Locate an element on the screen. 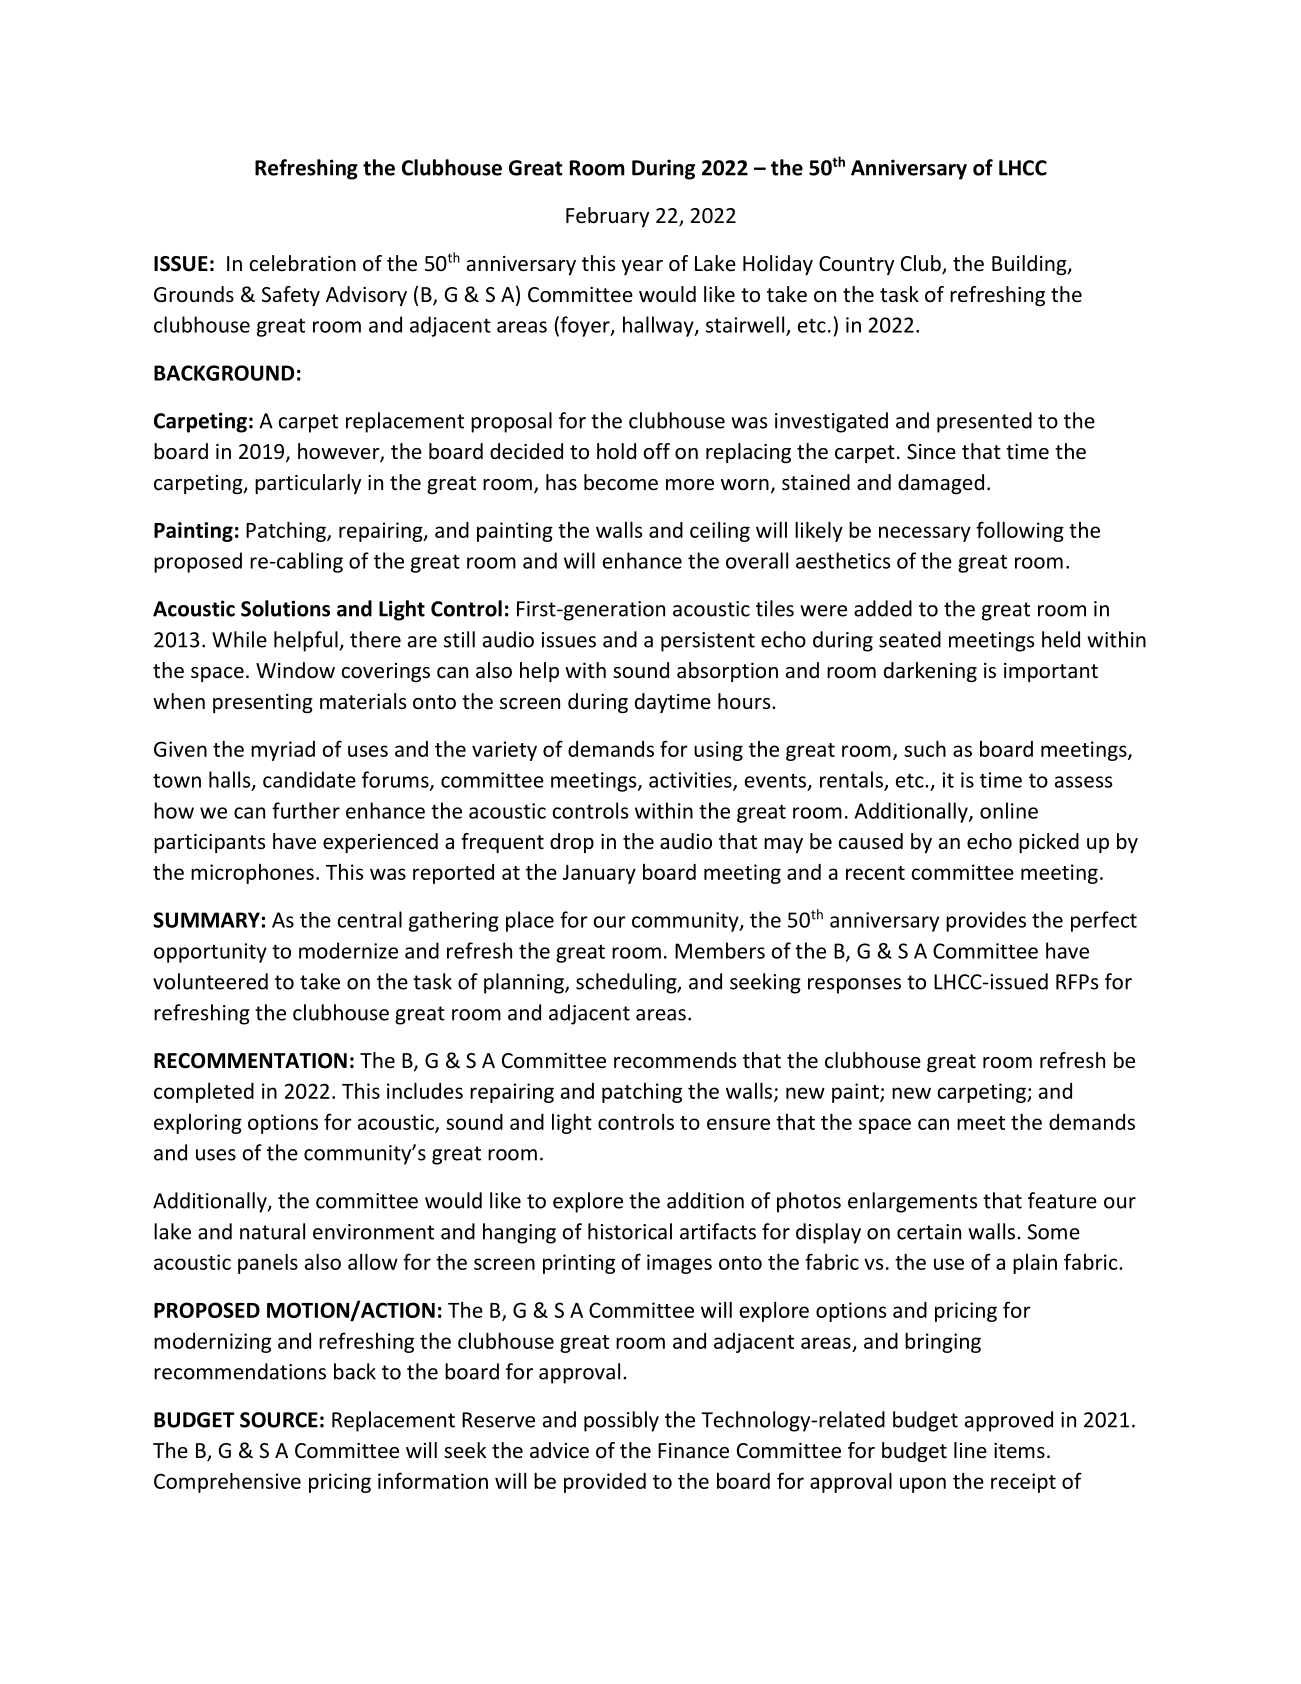 The height and width of the screenshot is (1684, 1301). Country is located at coordinates (856, 265).
